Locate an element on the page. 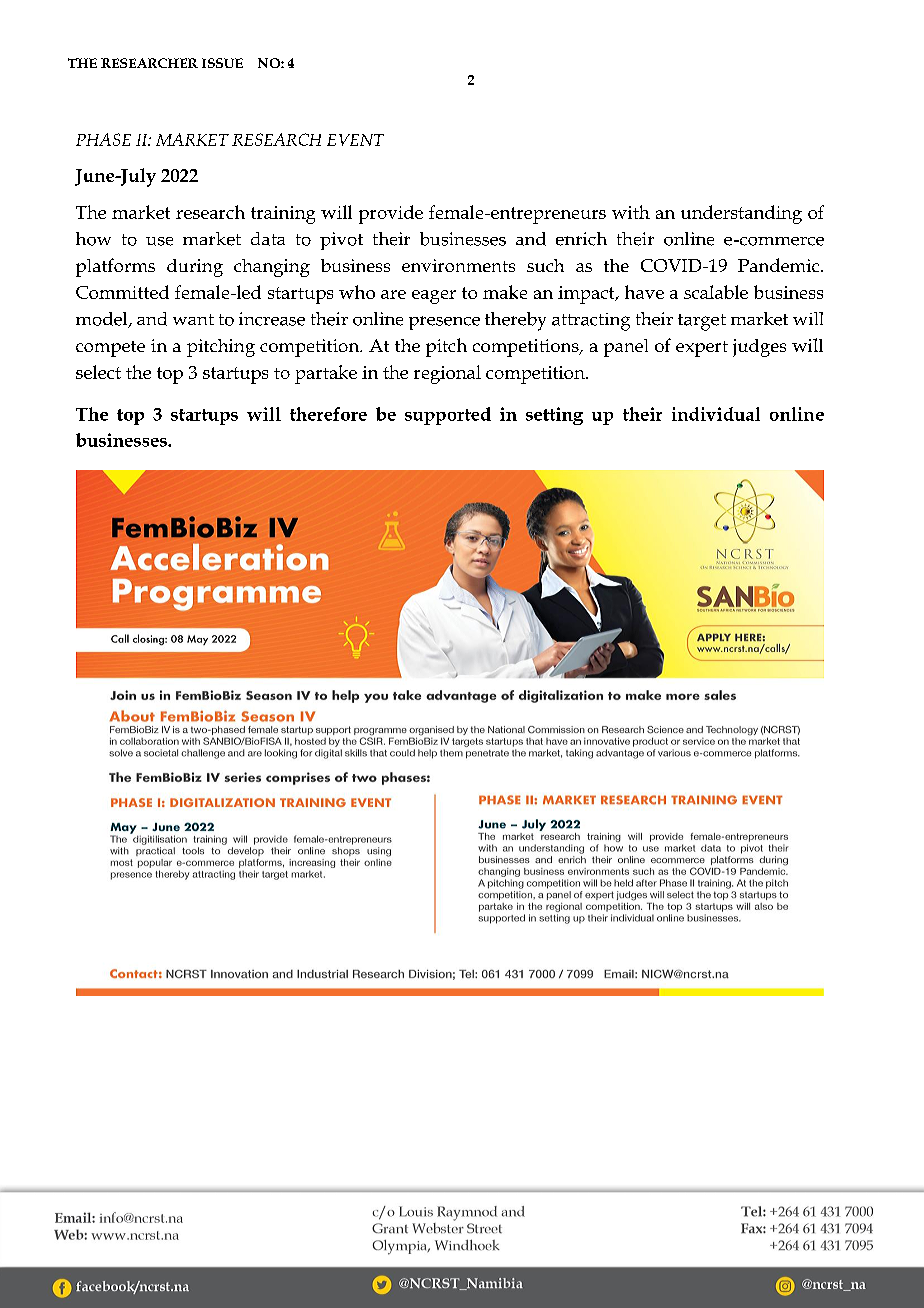 The image size is (924, 1308). ISSUE is located at coordinates (222, 63).
